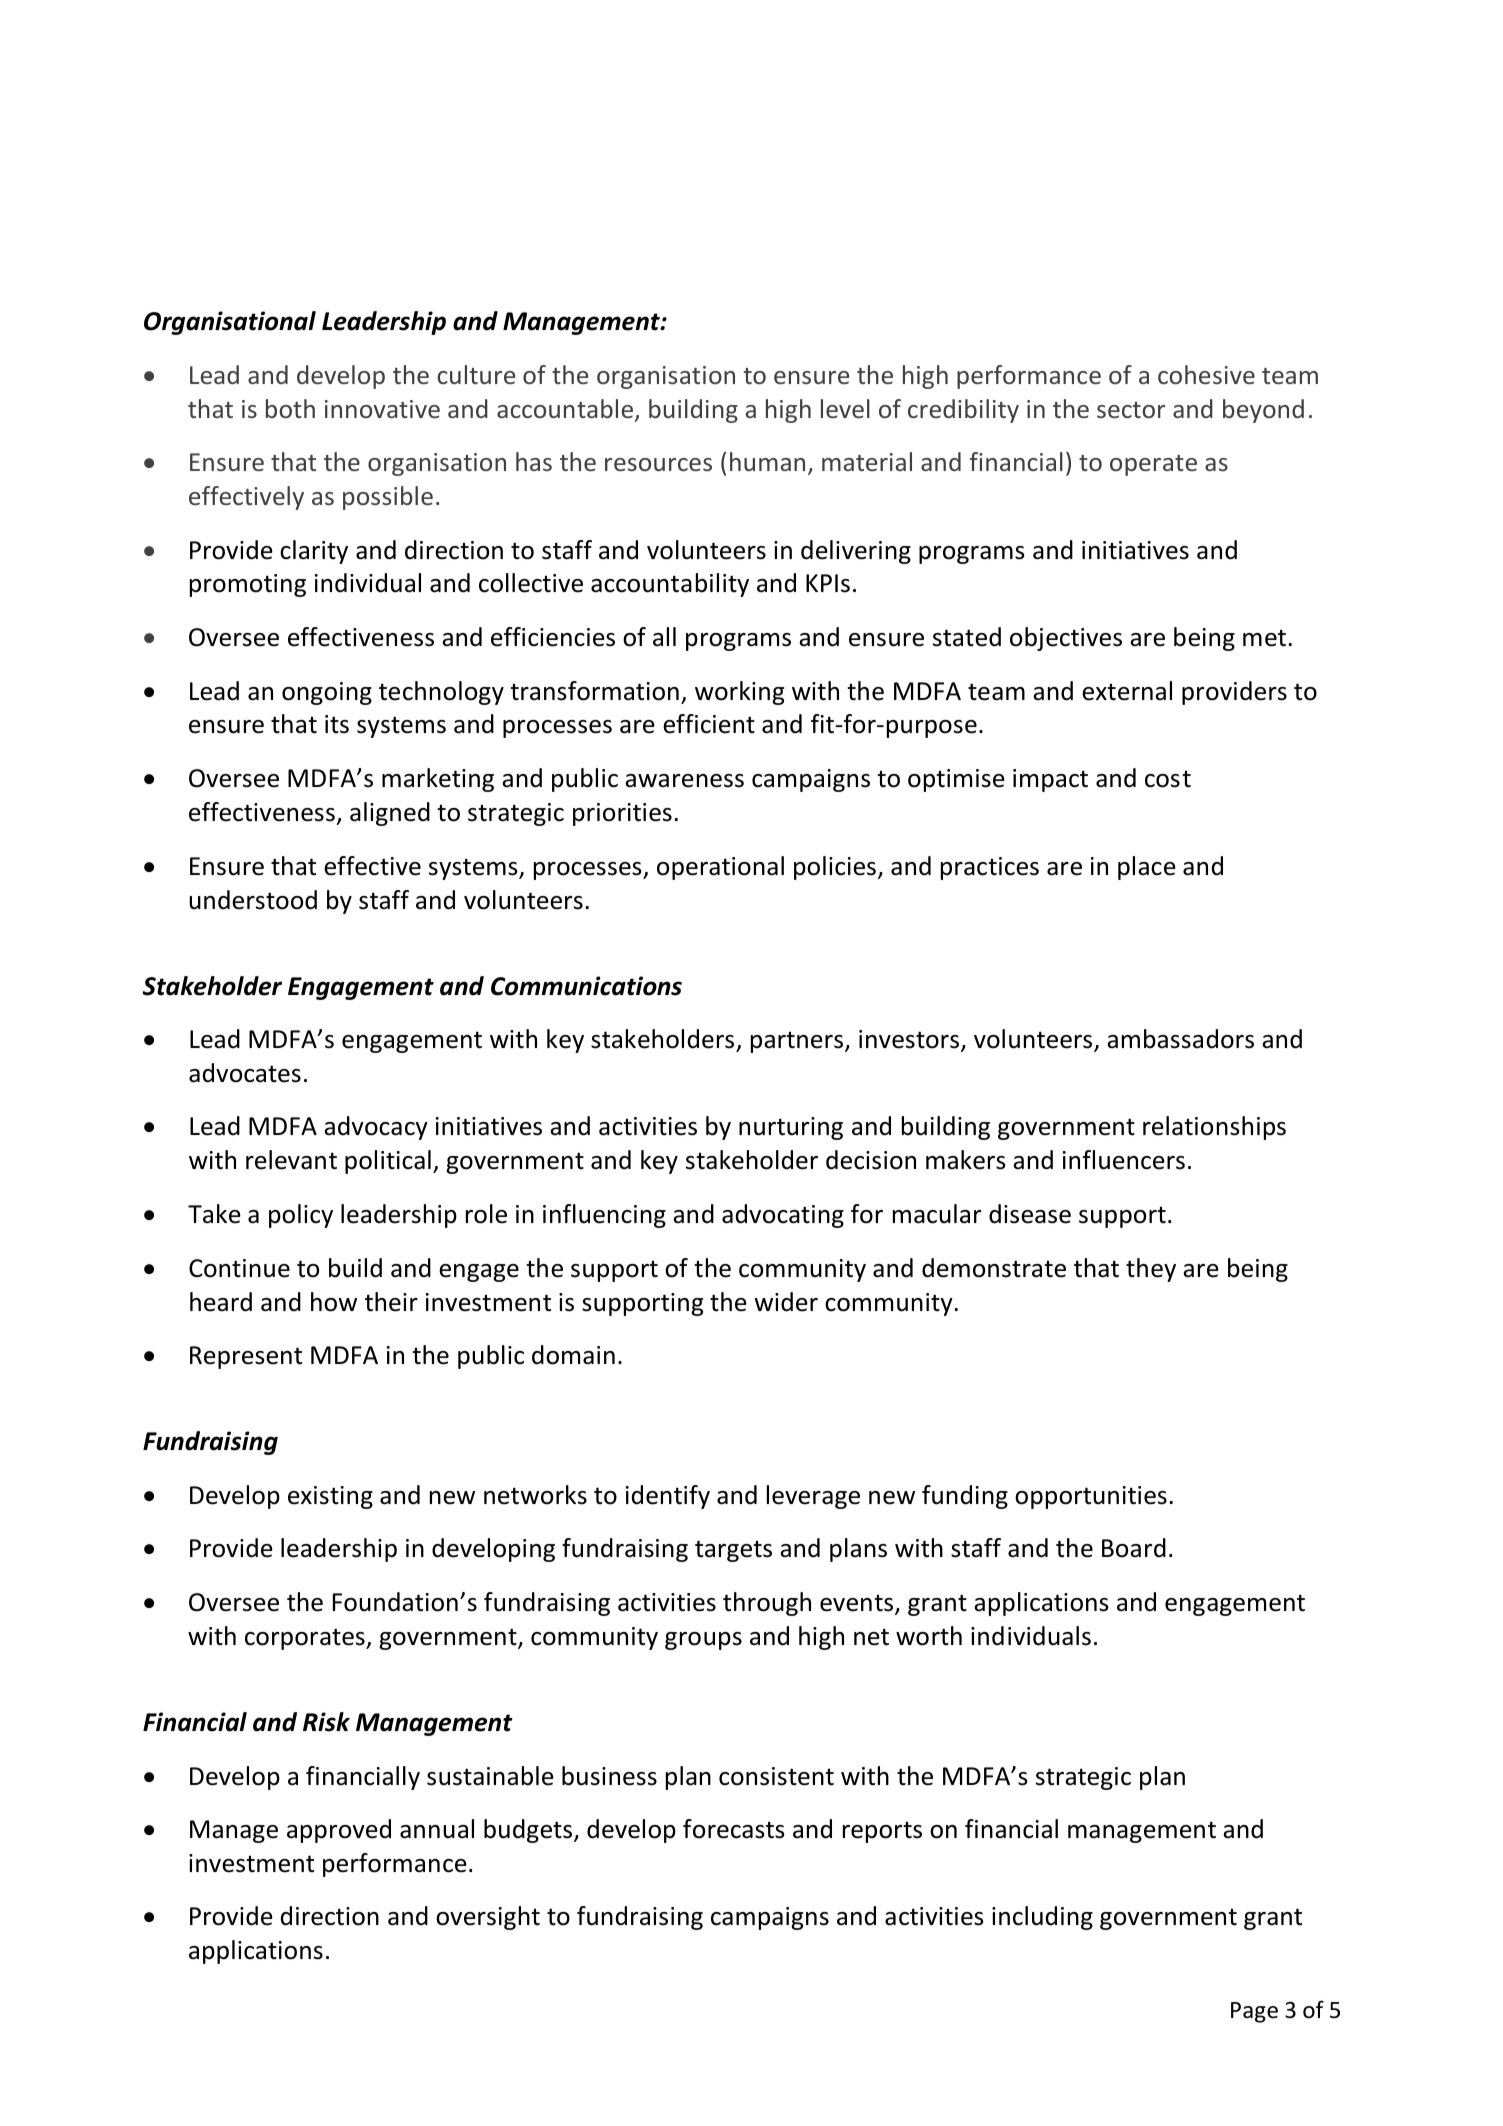  I want to click on human, so click(767, 461).
